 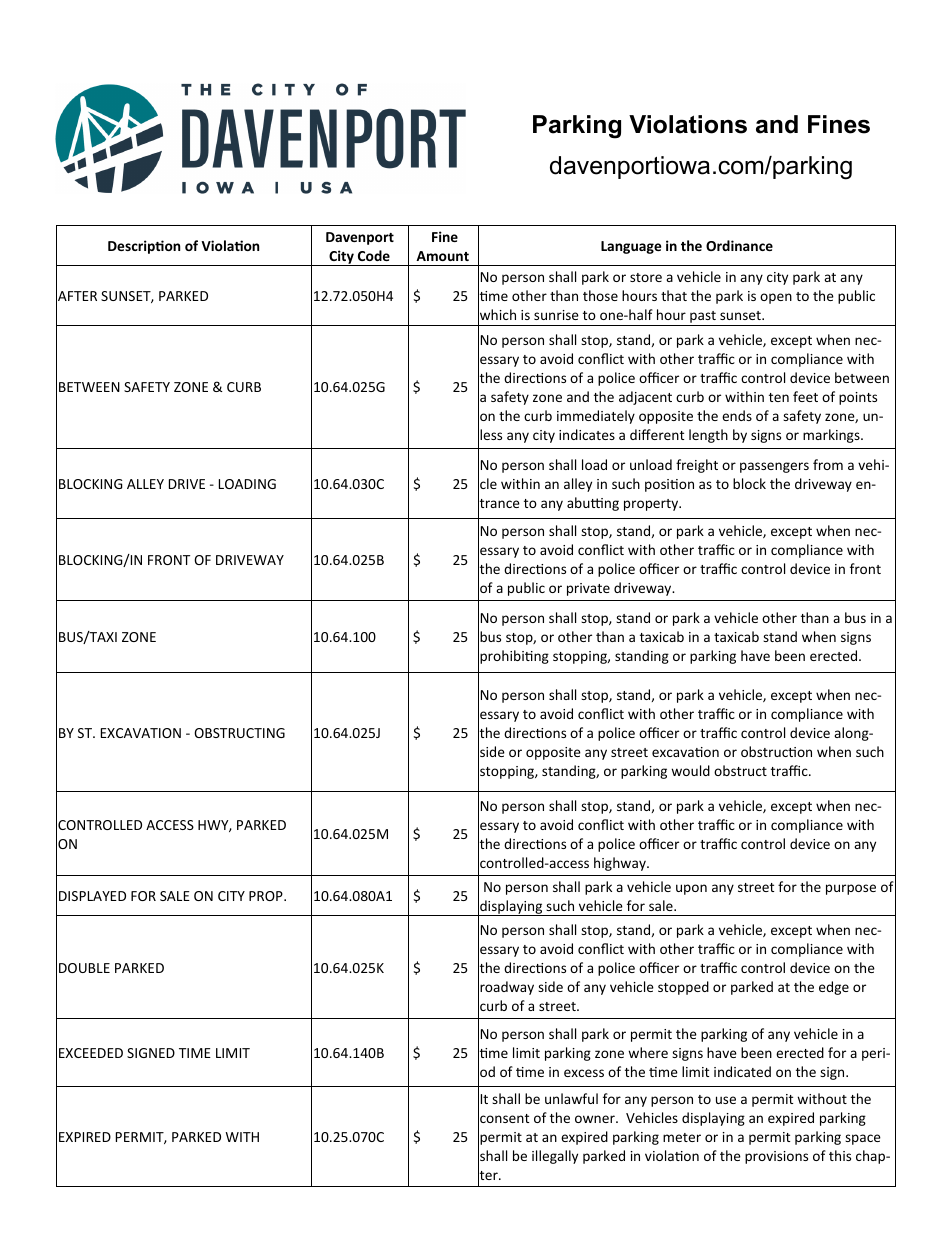 I want to click on would, so click(x=690, y=770).
